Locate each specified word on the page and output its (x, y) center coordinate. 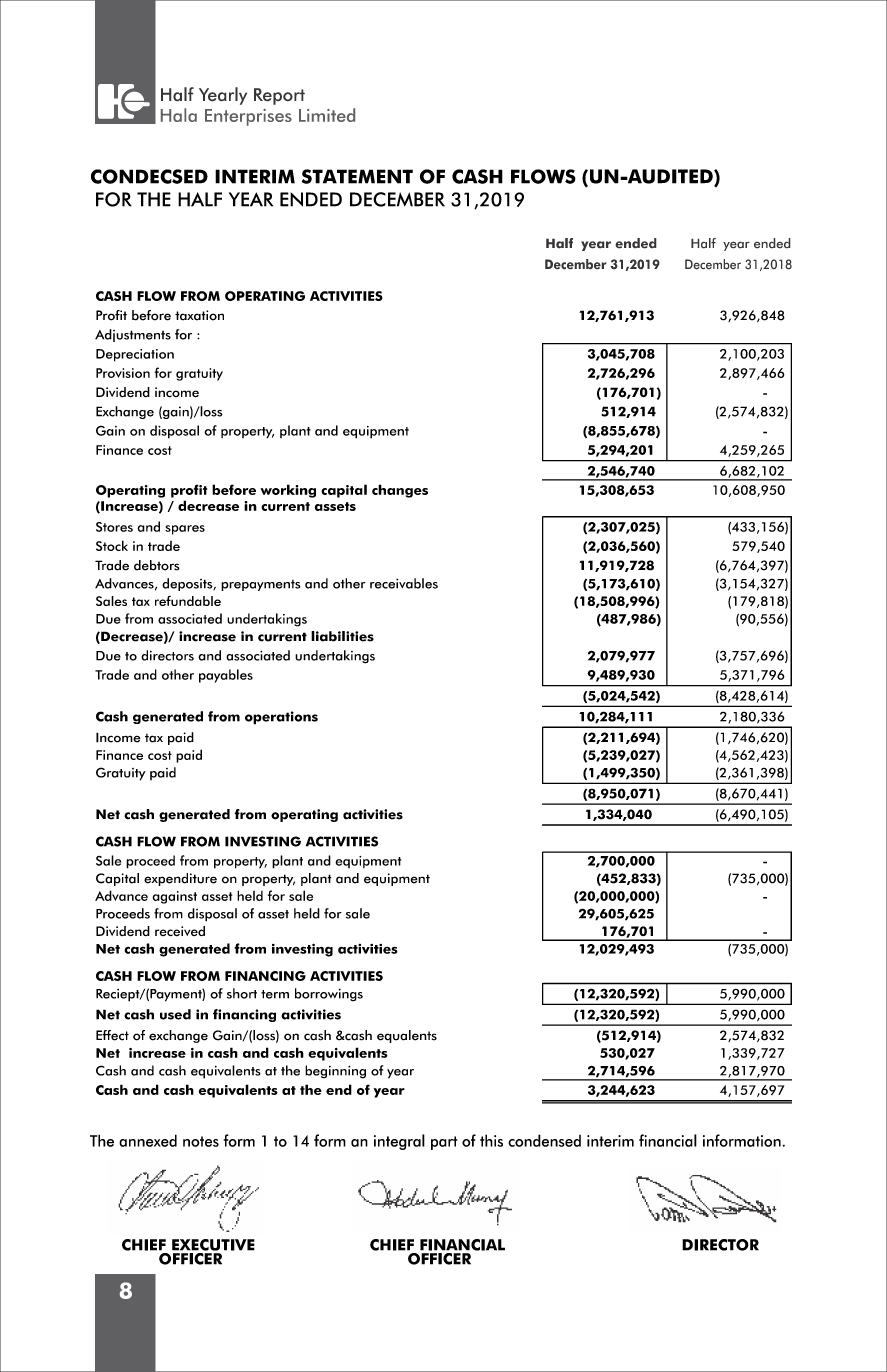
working (288, 491)
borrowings (329, 995)
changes (400, 491)
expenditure (180, 879)
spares (185, 530)
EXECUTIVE (213, 1245)
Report (279, 96)
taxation (199, 315)
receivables (404, 583)
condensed (544, 1140)
